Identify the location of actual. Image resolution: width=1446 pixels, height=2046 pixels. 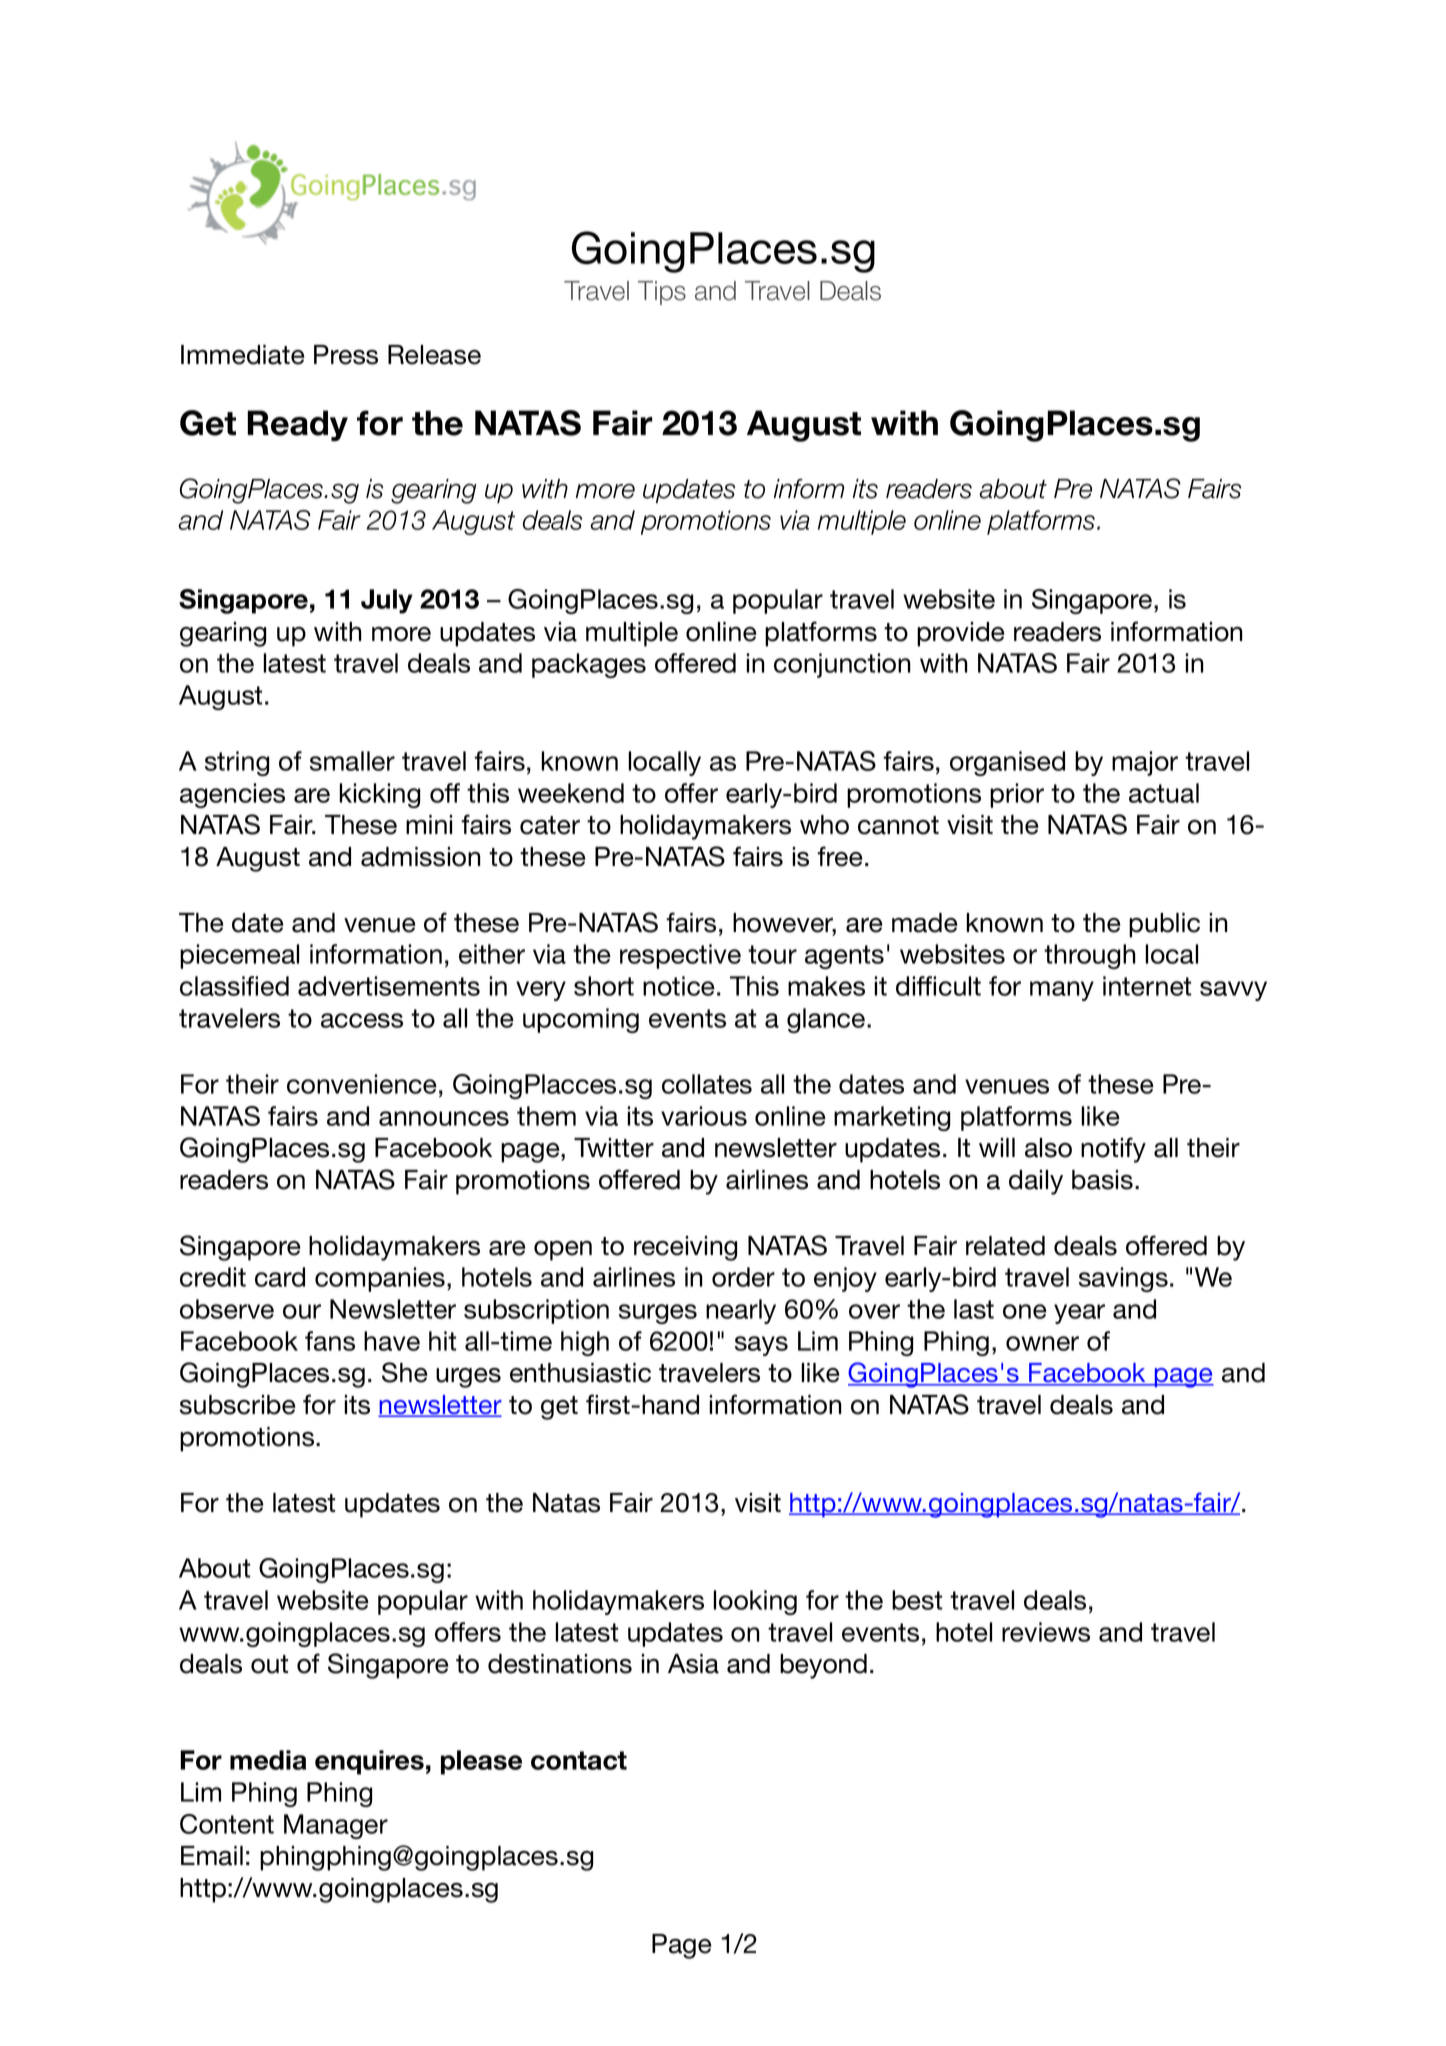
(1164, 793).
